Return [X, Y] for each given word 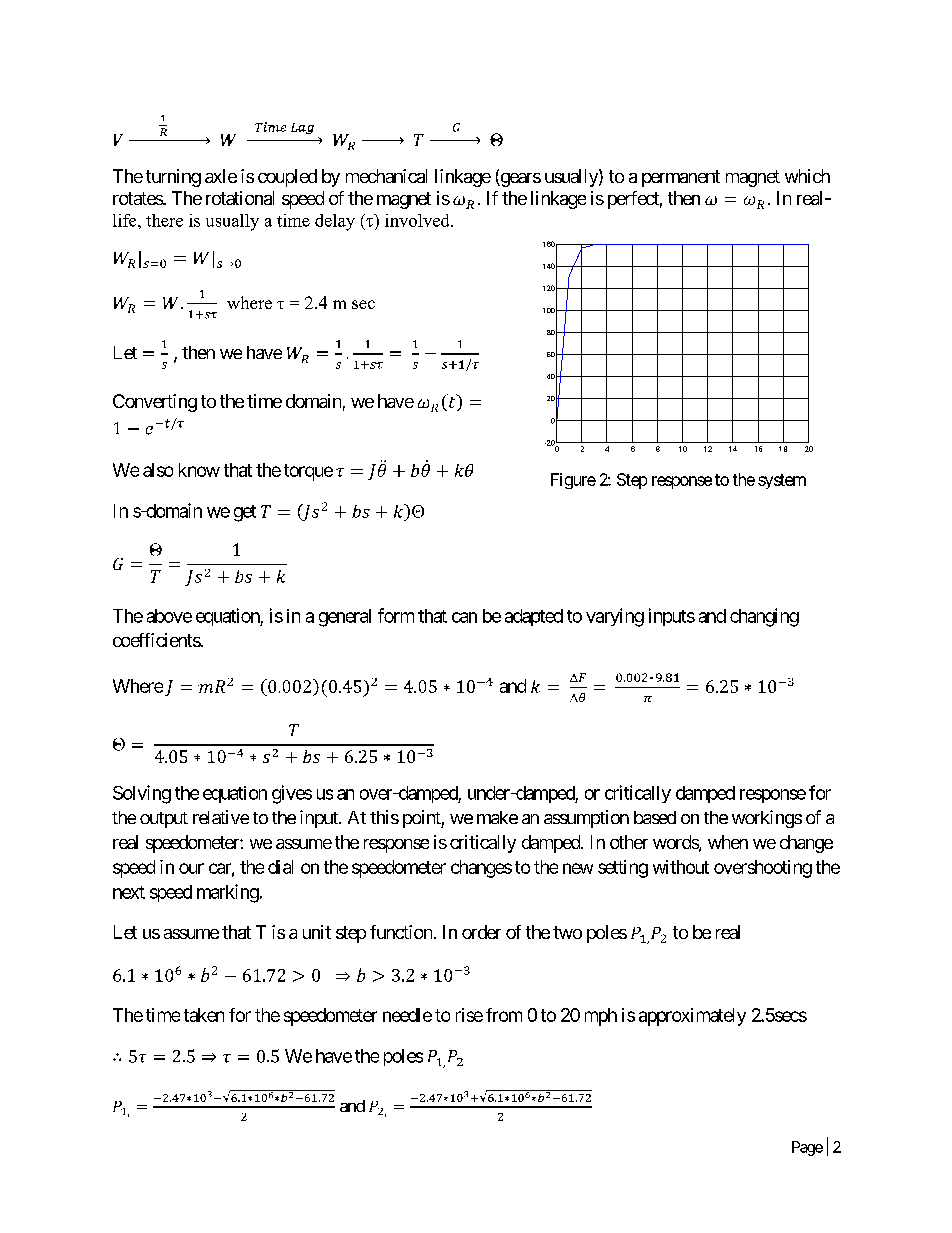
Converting [155, 403]
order [481, 932]
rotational [240, 198]
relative [221, 817]
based [655, 817]
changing [764, 617]
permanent [681, 178]
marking [228, 893]
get [245, 513]
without [681, 867]
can [464, 617]
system [782, 481]
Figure [573, 481]
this [384, 817]
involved [418, 220]
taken [204, 1015]
